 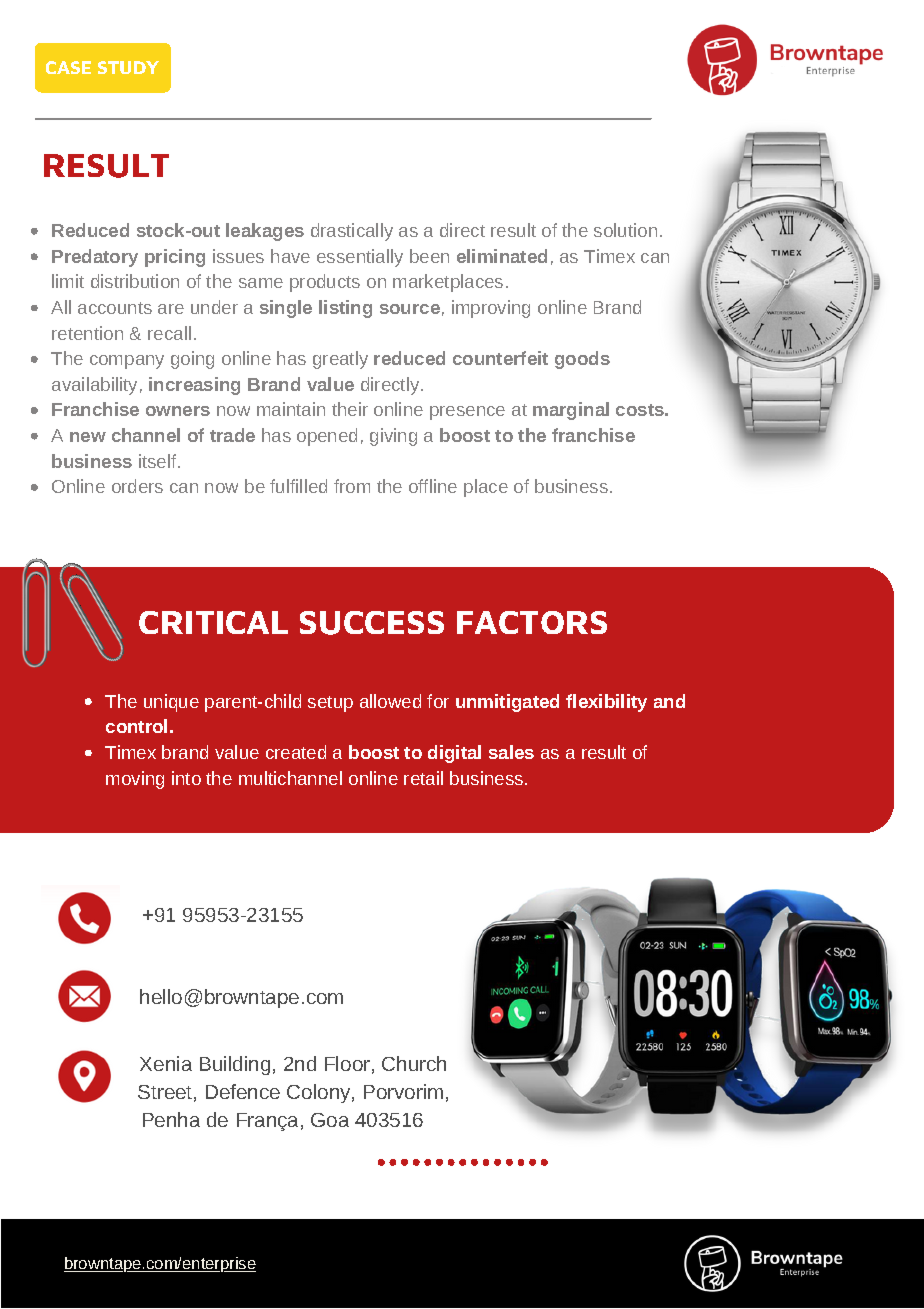 What do you see at coordinates (625, 230) in the page?
I see `solution` at bounding box center [625, 230].
